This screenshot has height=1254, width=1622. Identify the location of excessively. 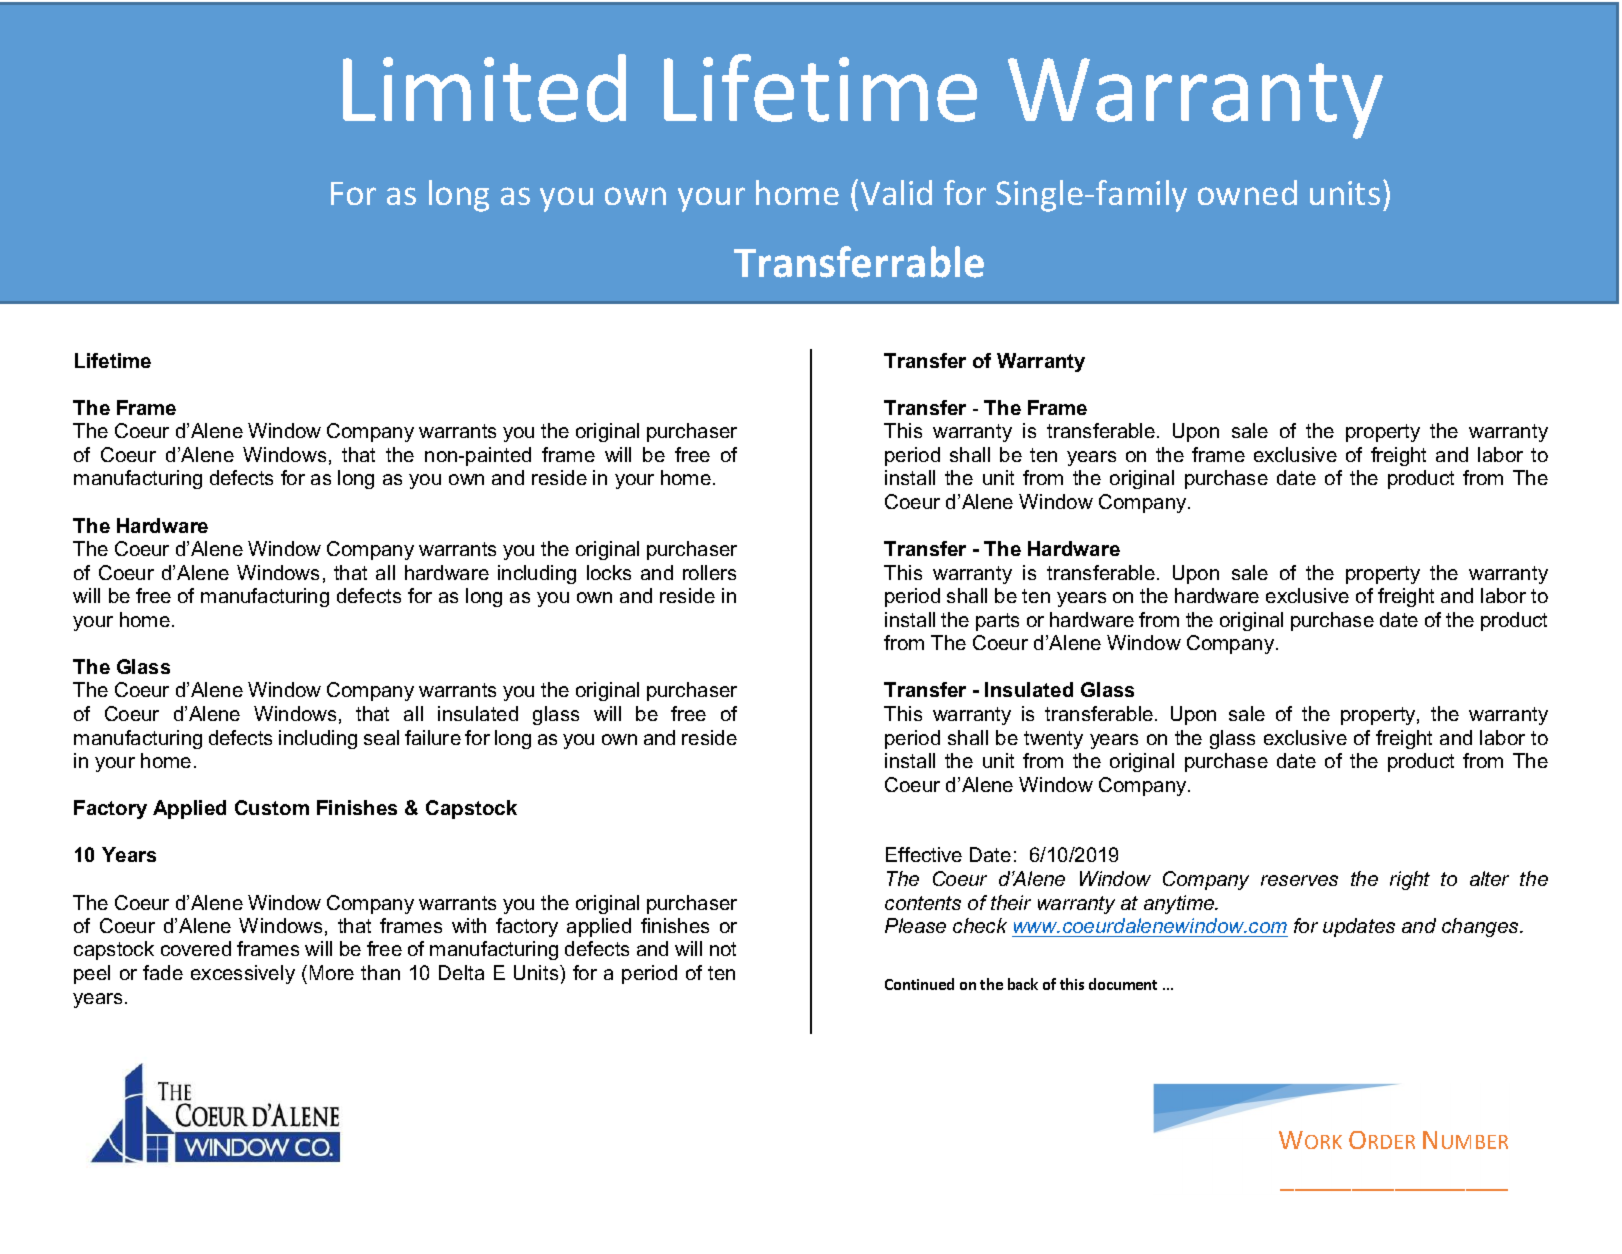
(243, 974).
